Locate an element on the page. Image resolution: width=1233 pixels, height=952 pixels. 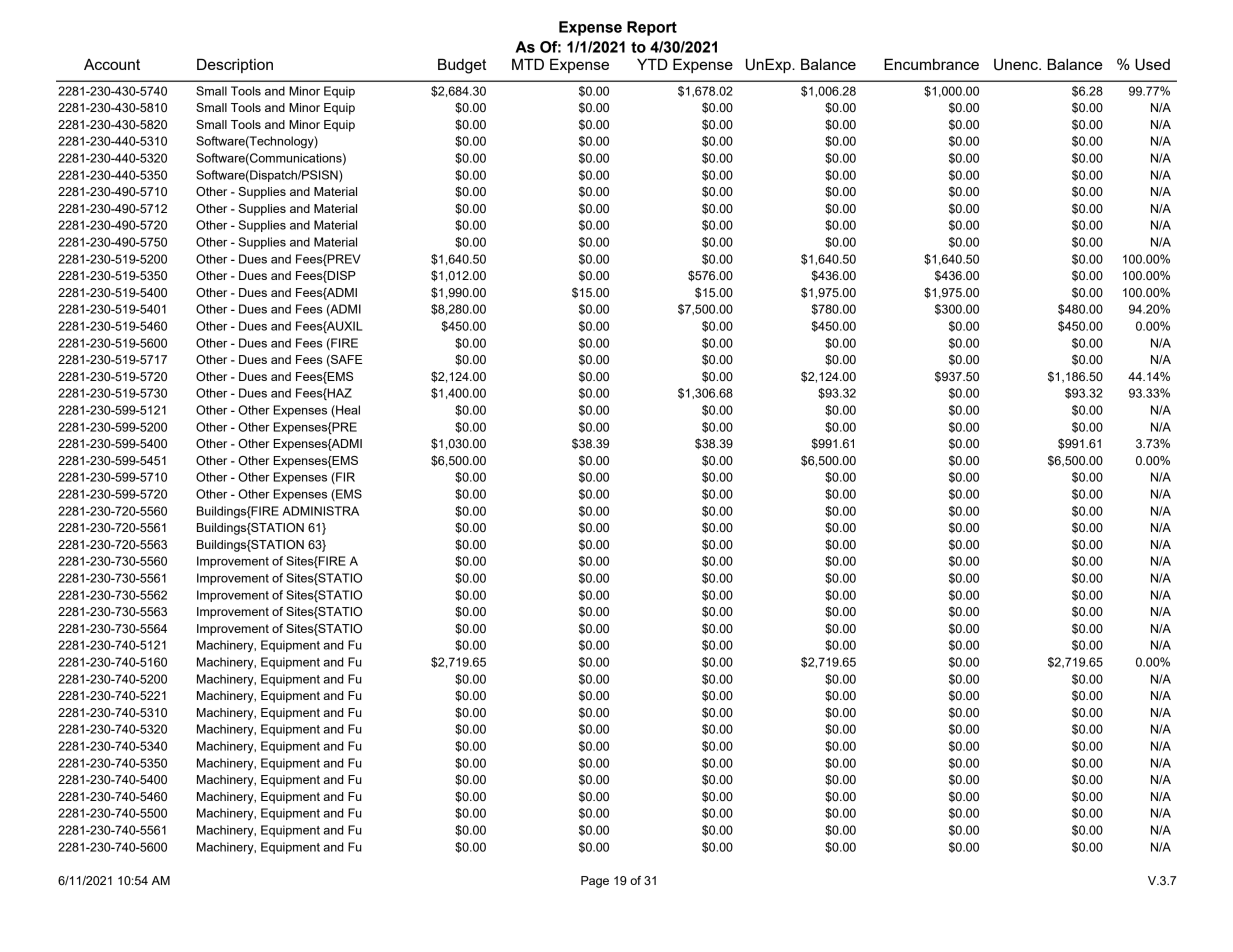
Description is located at coordinates (235, 65).
